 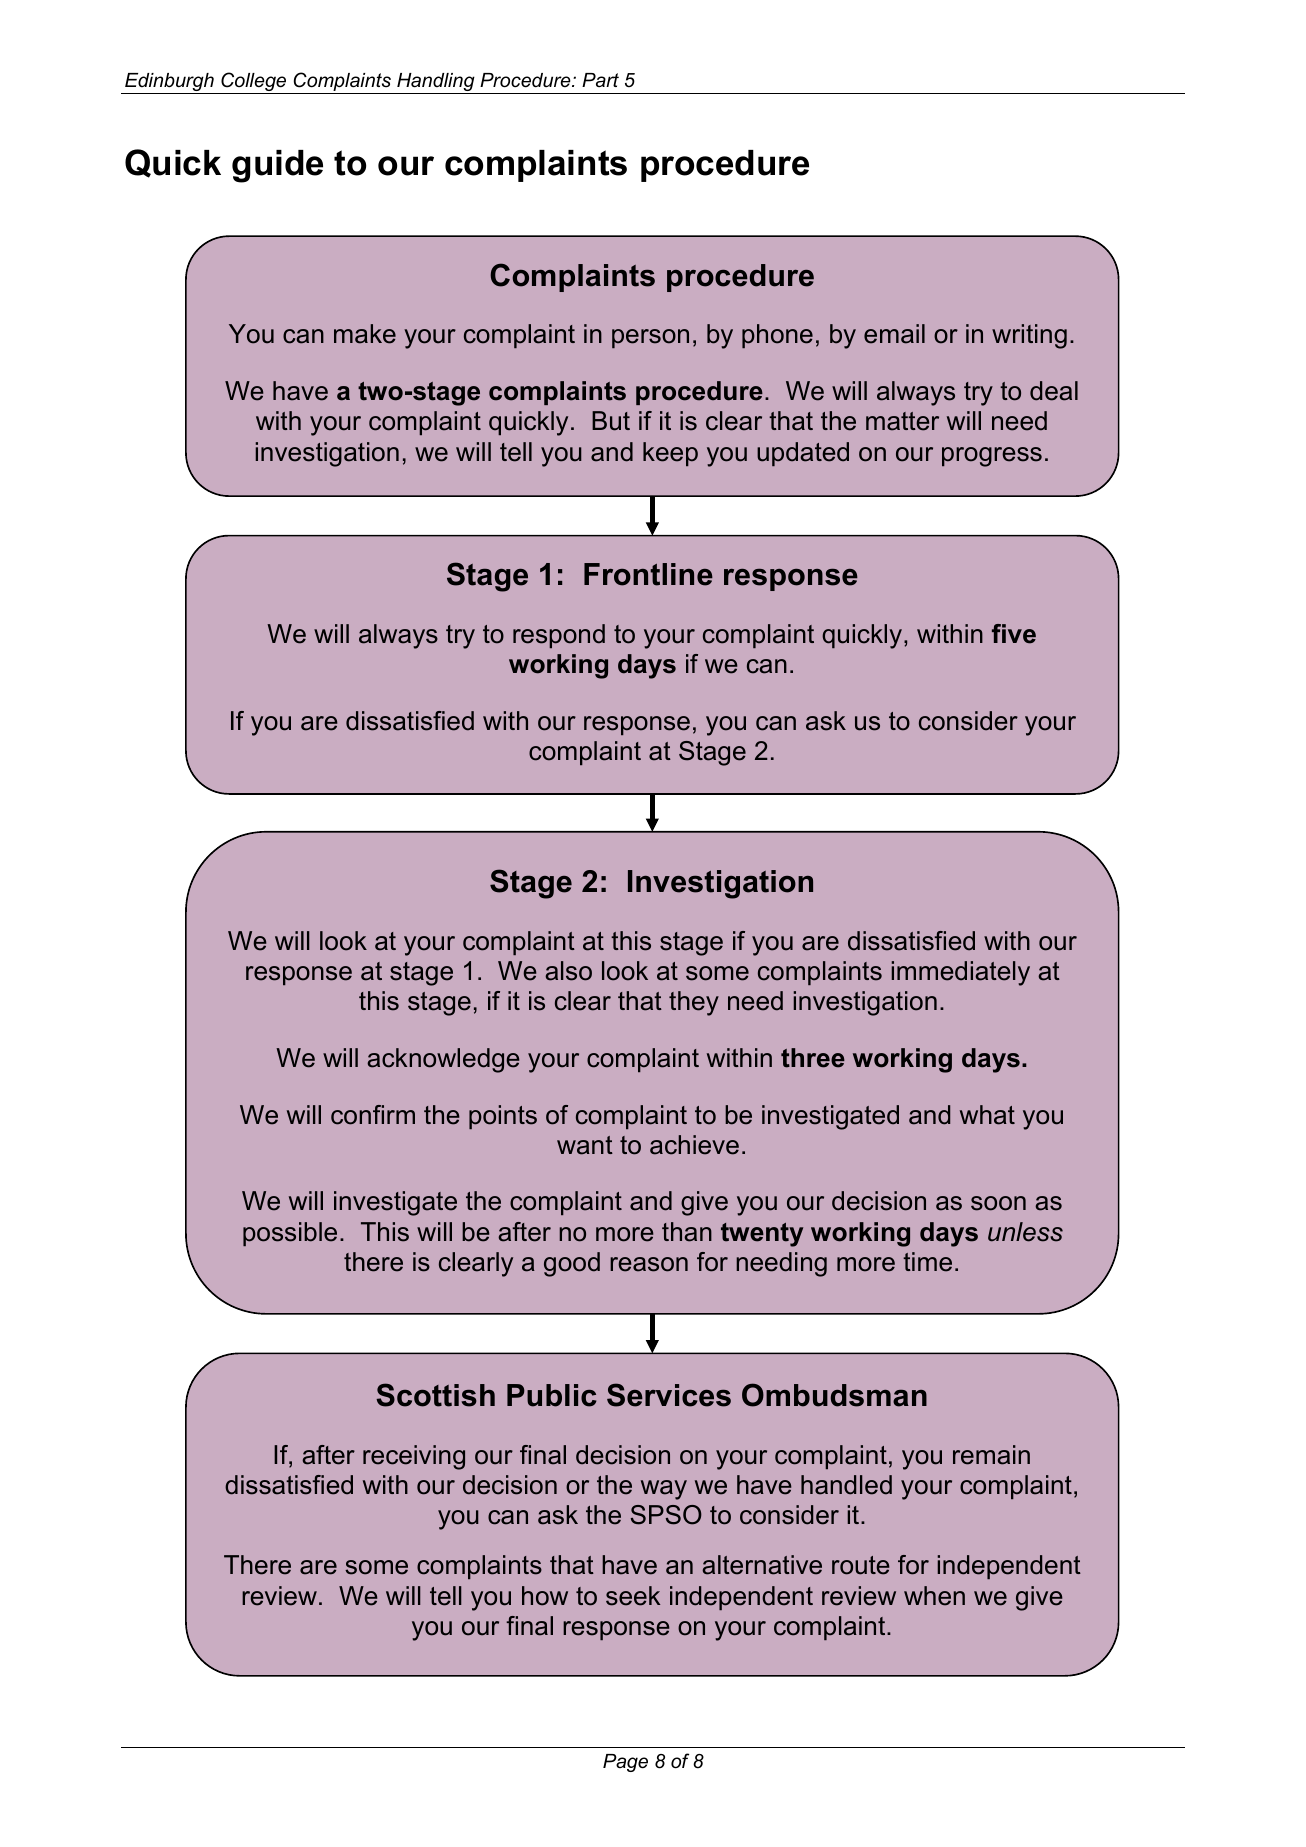 What do you see at coordinates (625, 1763) in the screenshot?
I see `Page` at bounding box center [625, 1763].
